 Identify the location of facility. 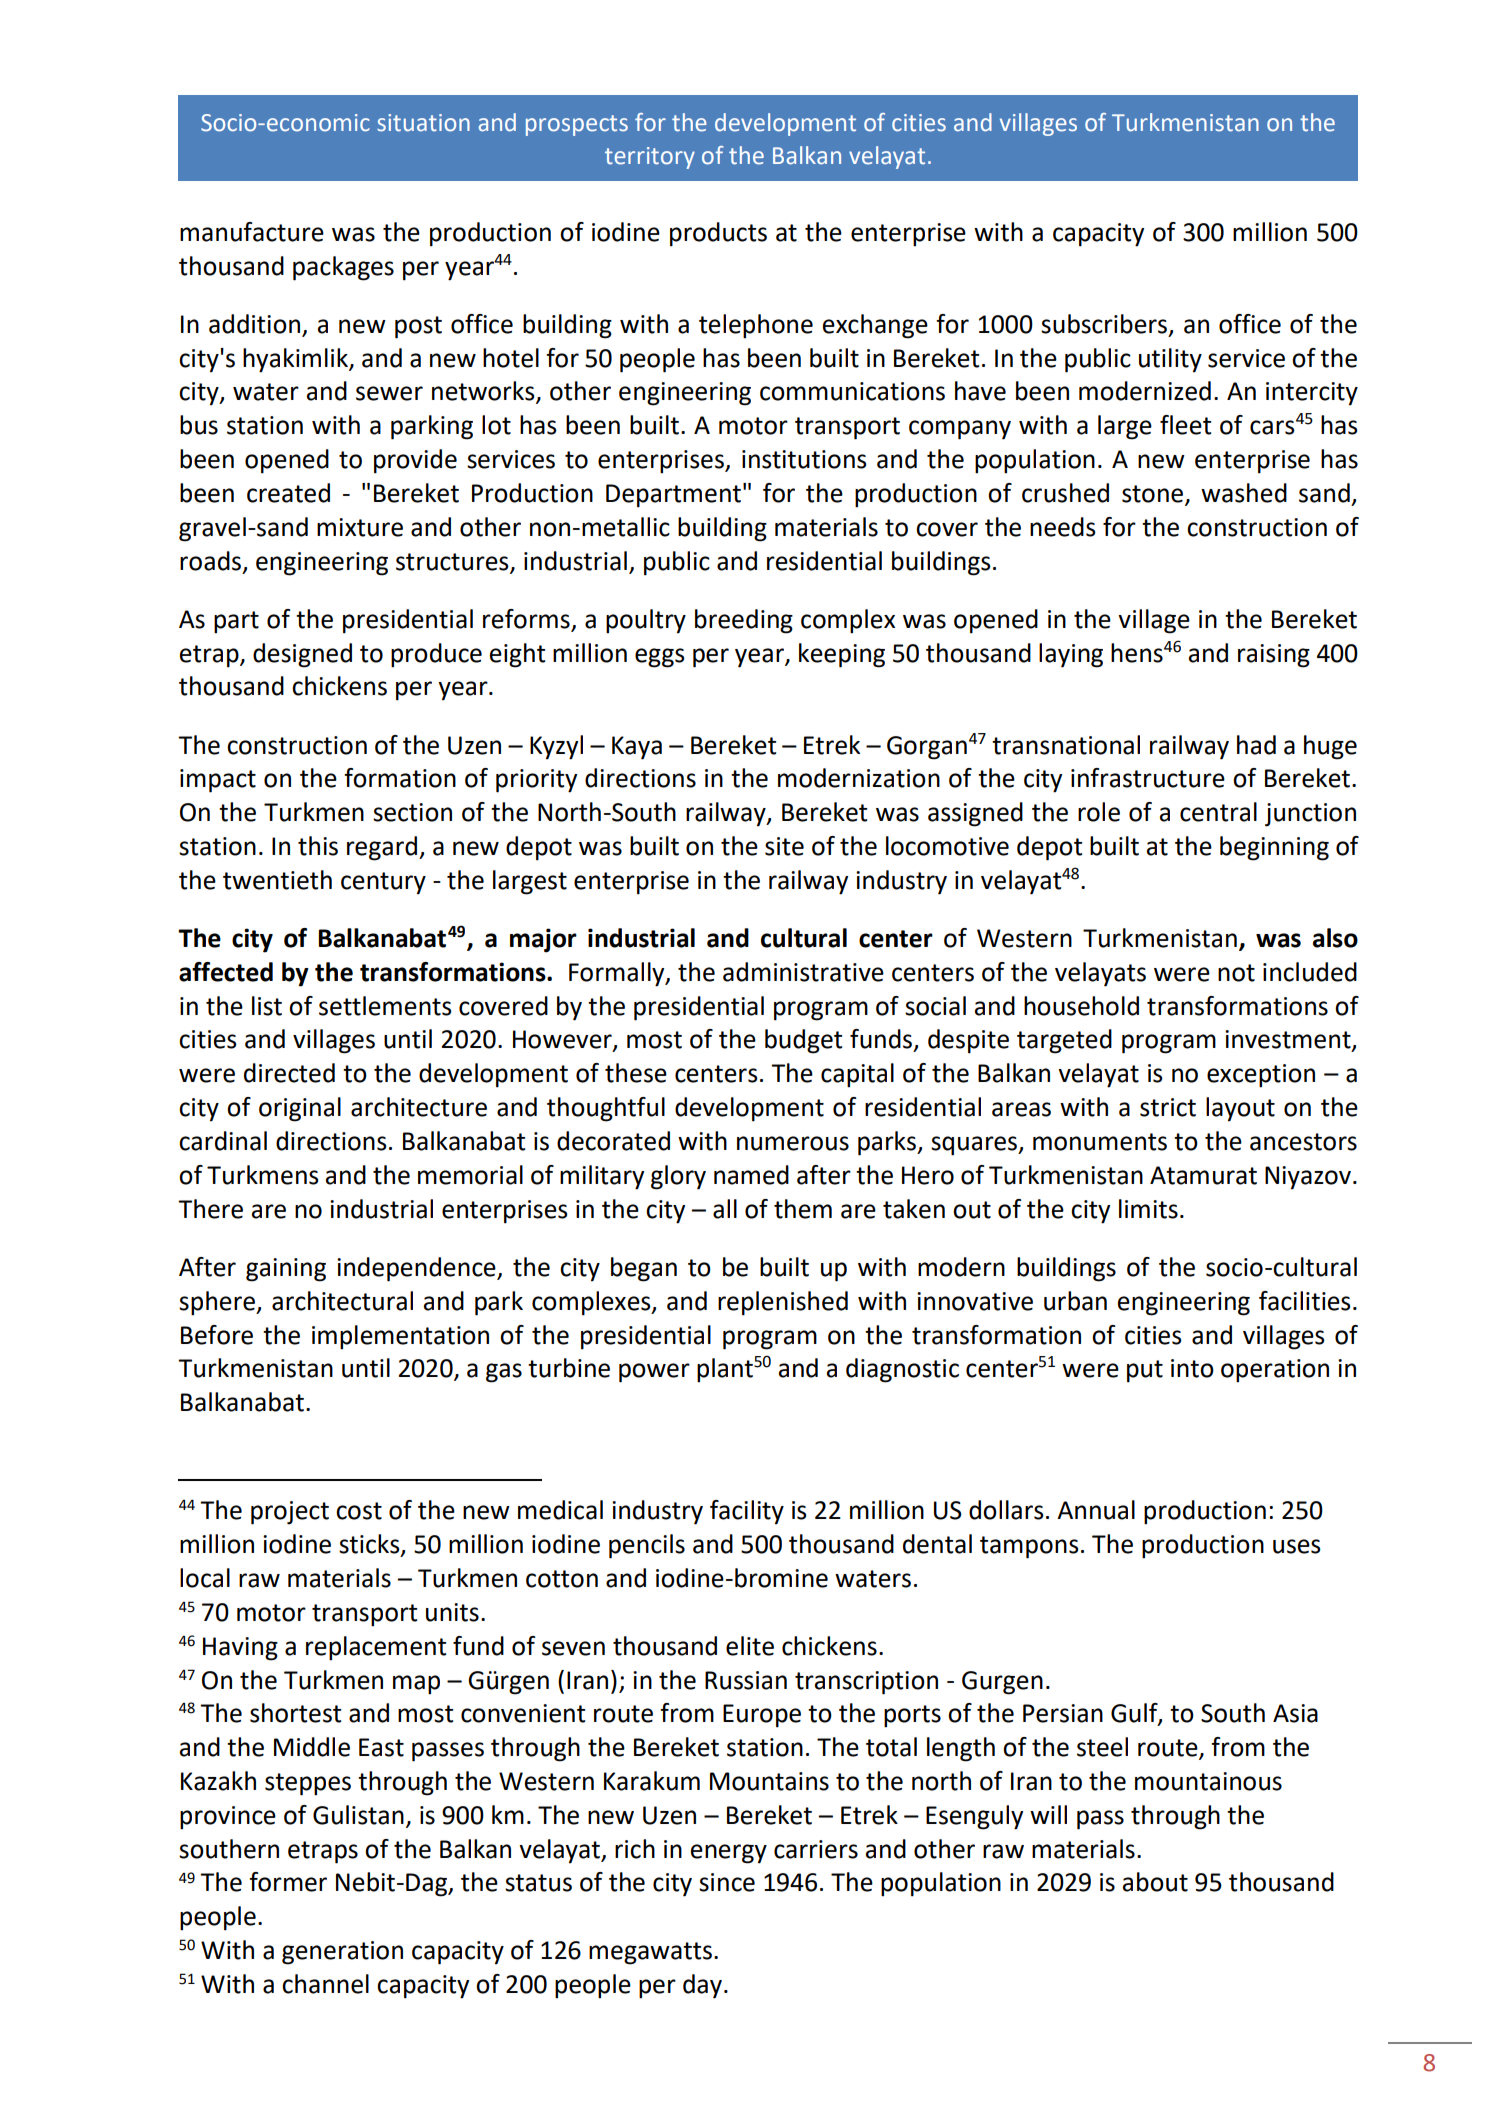
(747, 1512).
